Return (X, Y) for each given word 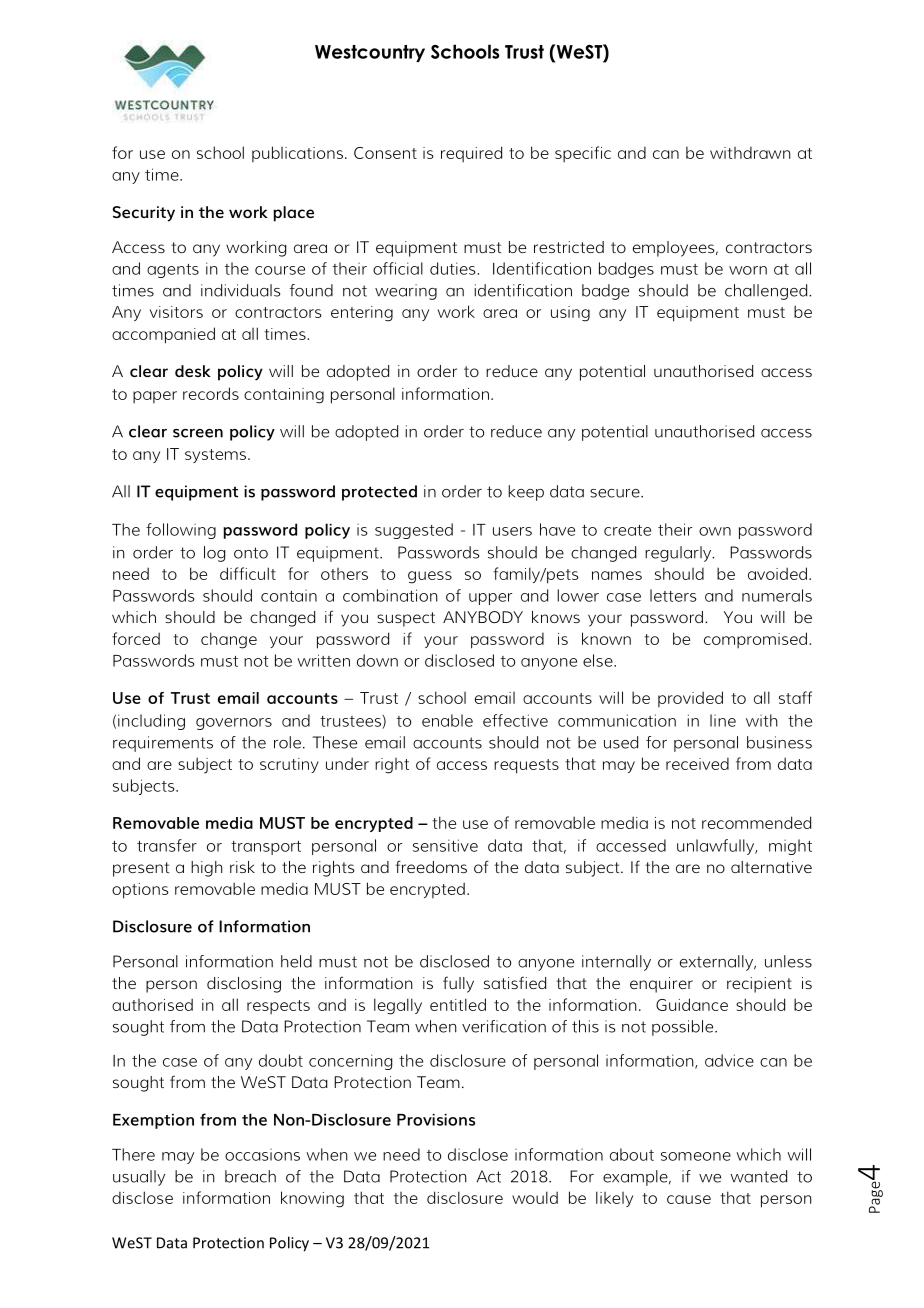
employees (675, 249)
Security (144, 214)
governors (234, 724)
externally (718, 963)
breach (250, 1176)
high (207, 869)
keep (526, 493)
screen (198, 433)
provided (690, 699)
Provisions (436, 1120)
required (471, 154)
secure (616, 493)
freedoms (431, 866)
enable (447, 720)
